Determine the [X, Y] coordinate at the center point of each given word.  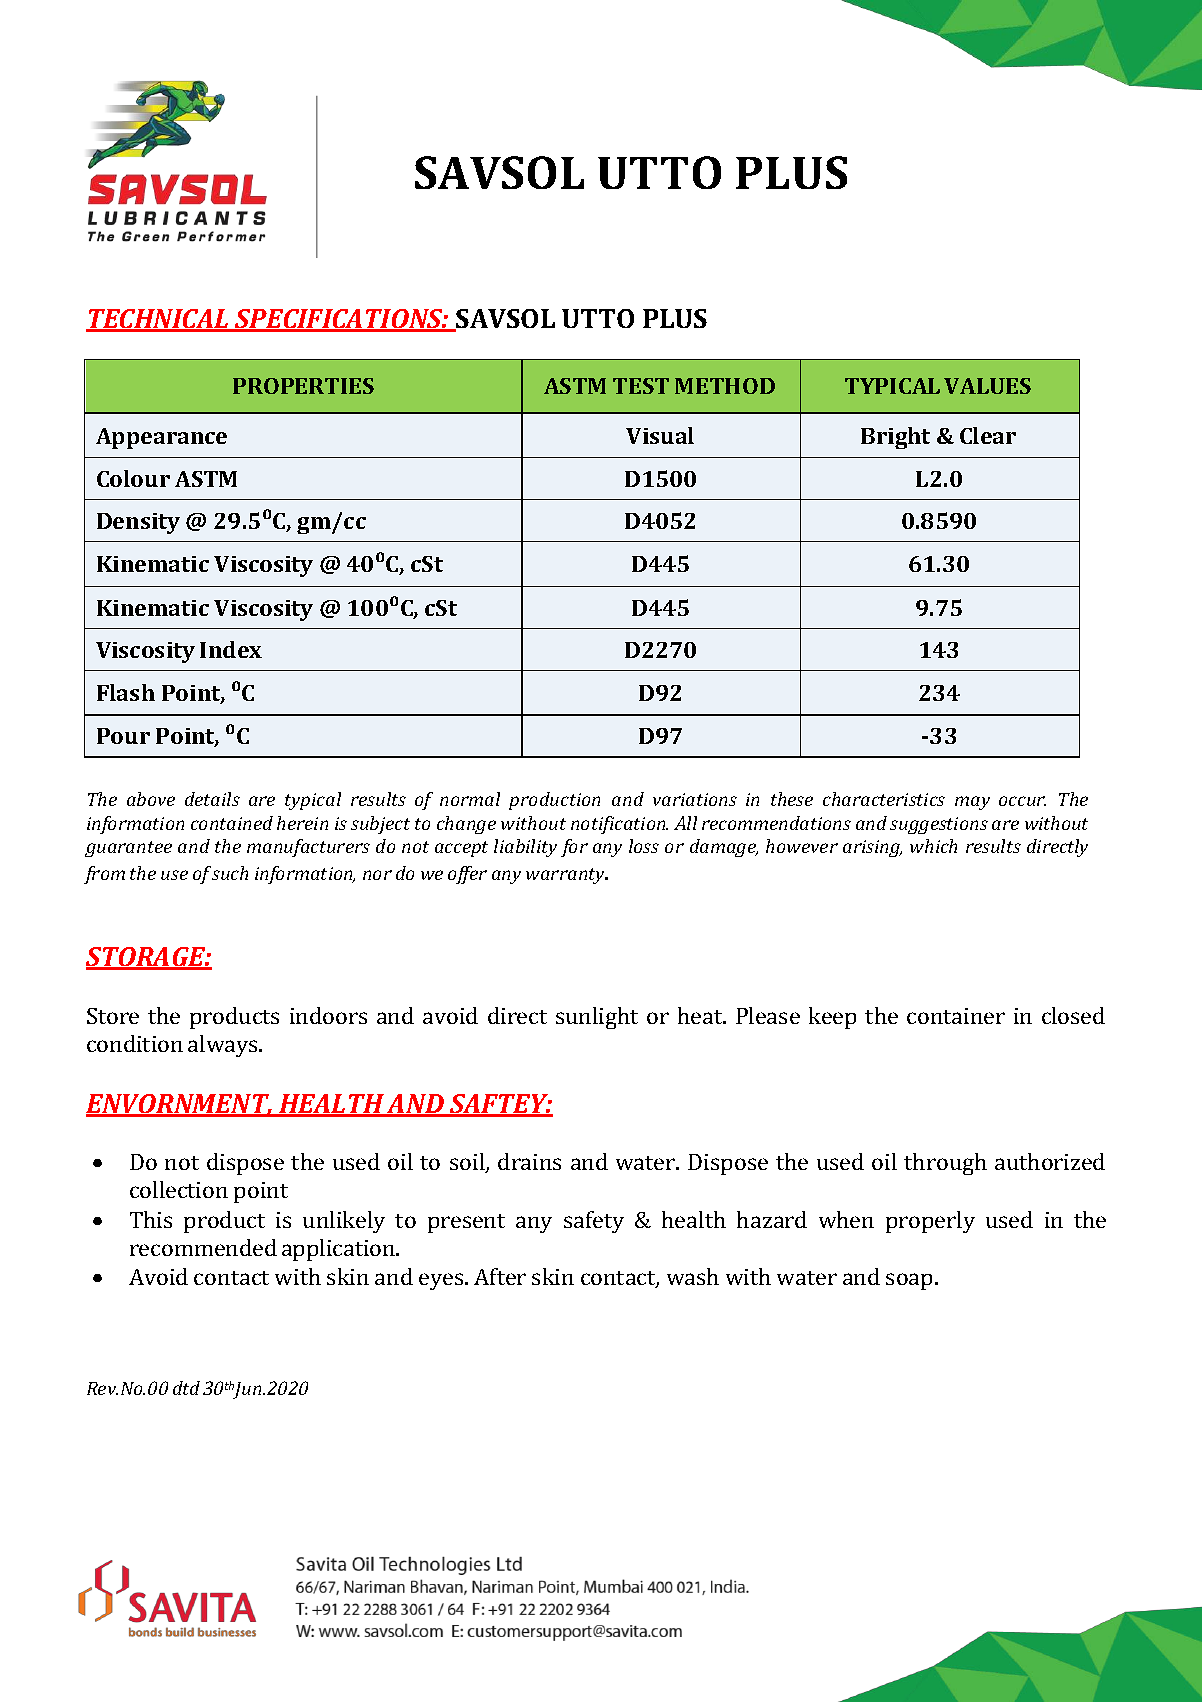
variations [695, 799]
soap [909, 1281]
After [500, 1276]
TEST [641, 386]
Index [231, 649]
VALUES [987, 386]
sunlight [597, 1018]
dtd [186, 1388]
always [224, 1046]
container [956, 1016]
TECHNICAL [158, 320]
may [972, 803]
